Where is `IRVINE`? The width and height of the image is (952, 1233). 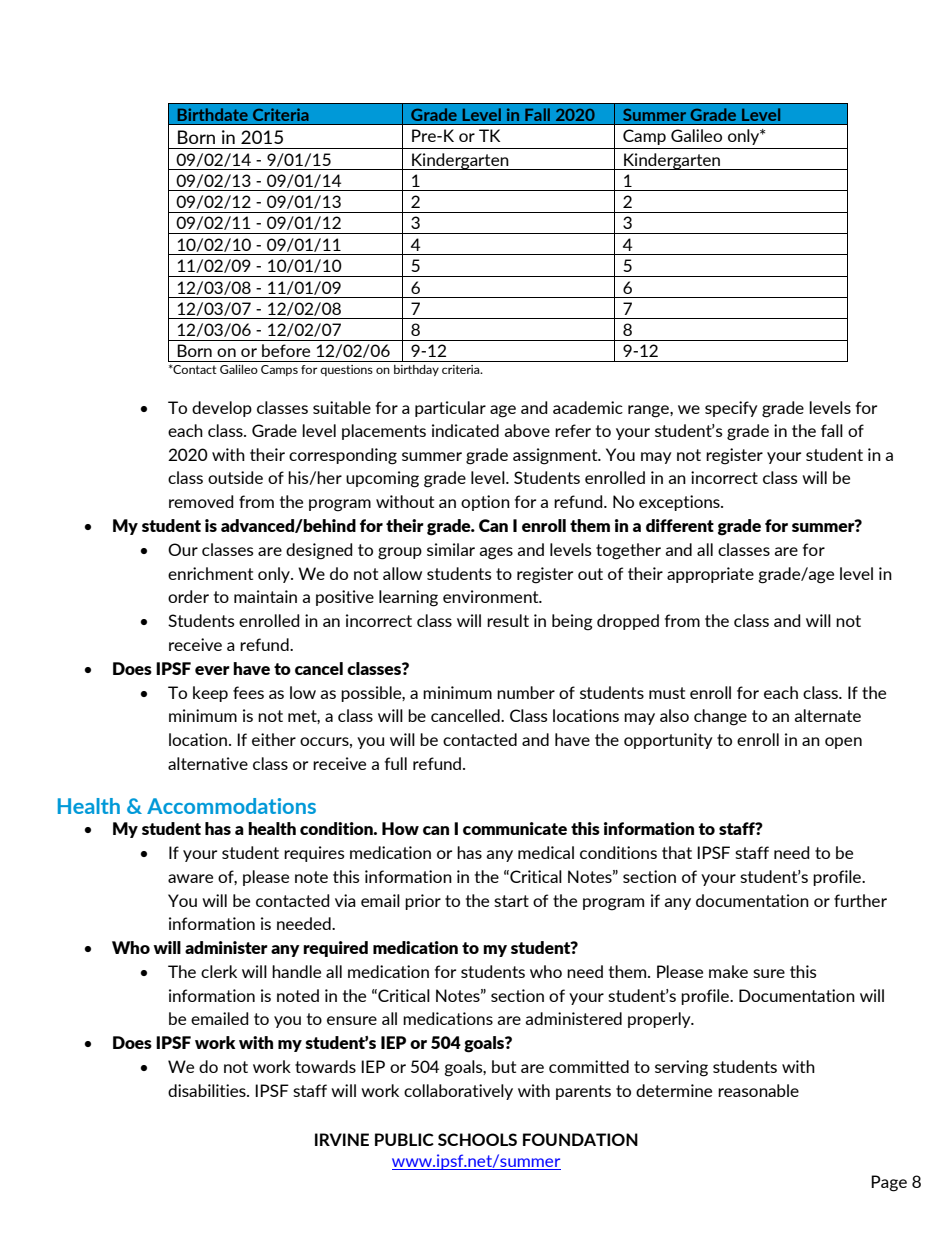 IRVINE is located at coordinates (342, 1139).
